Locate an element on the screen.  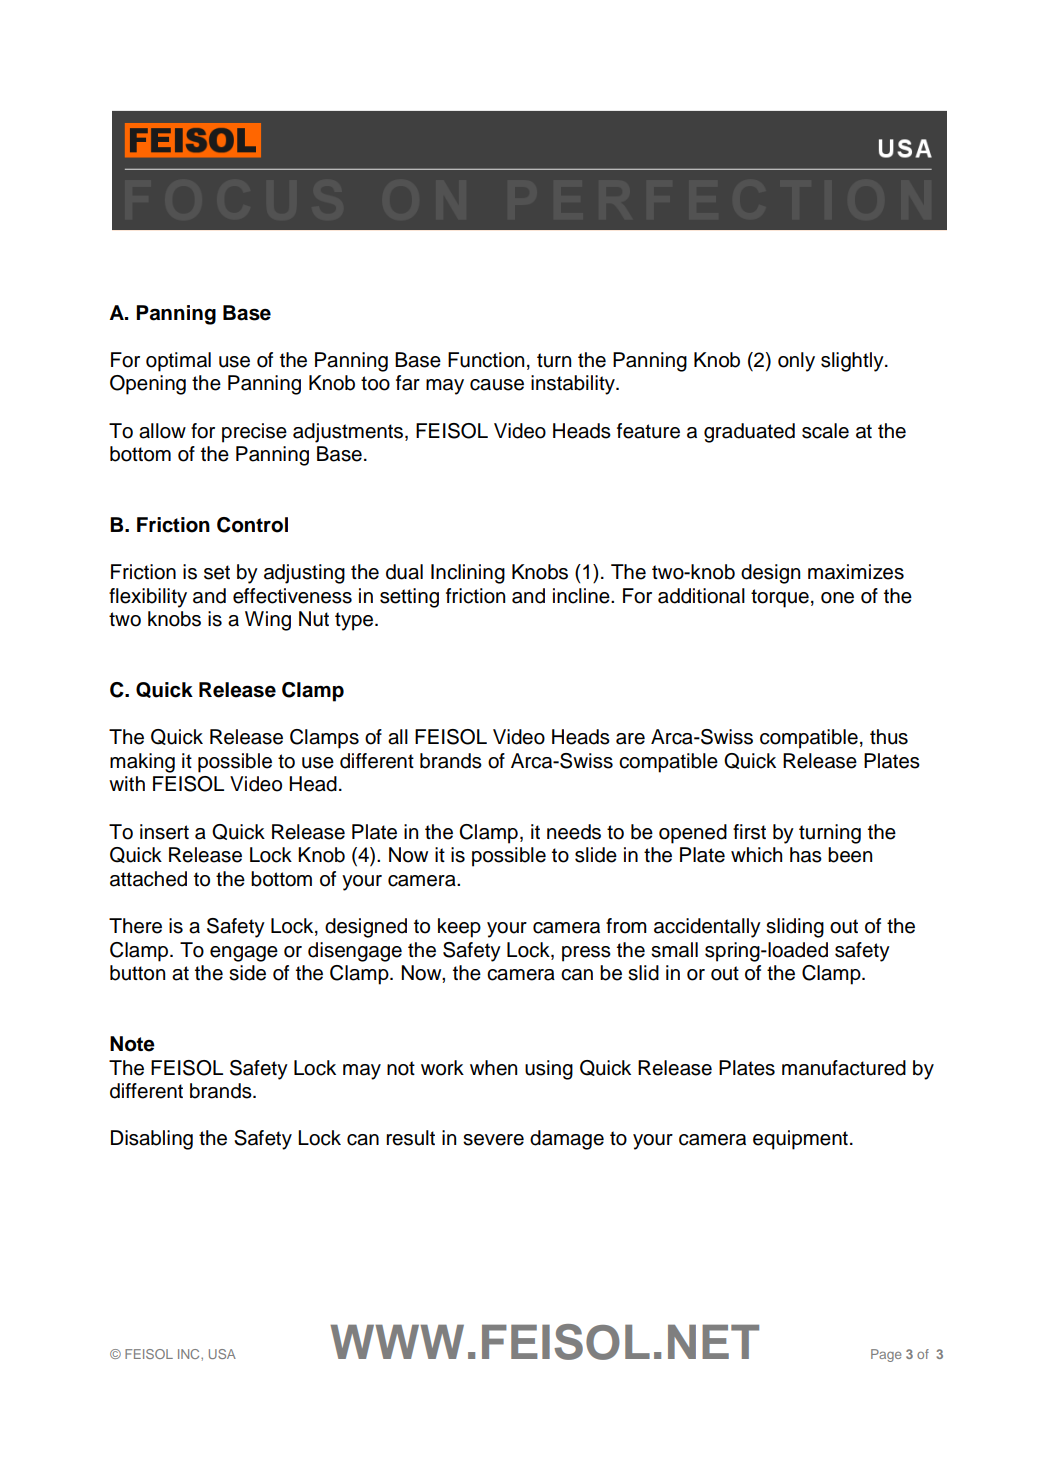
needs is located at coordinates (574, 832).
